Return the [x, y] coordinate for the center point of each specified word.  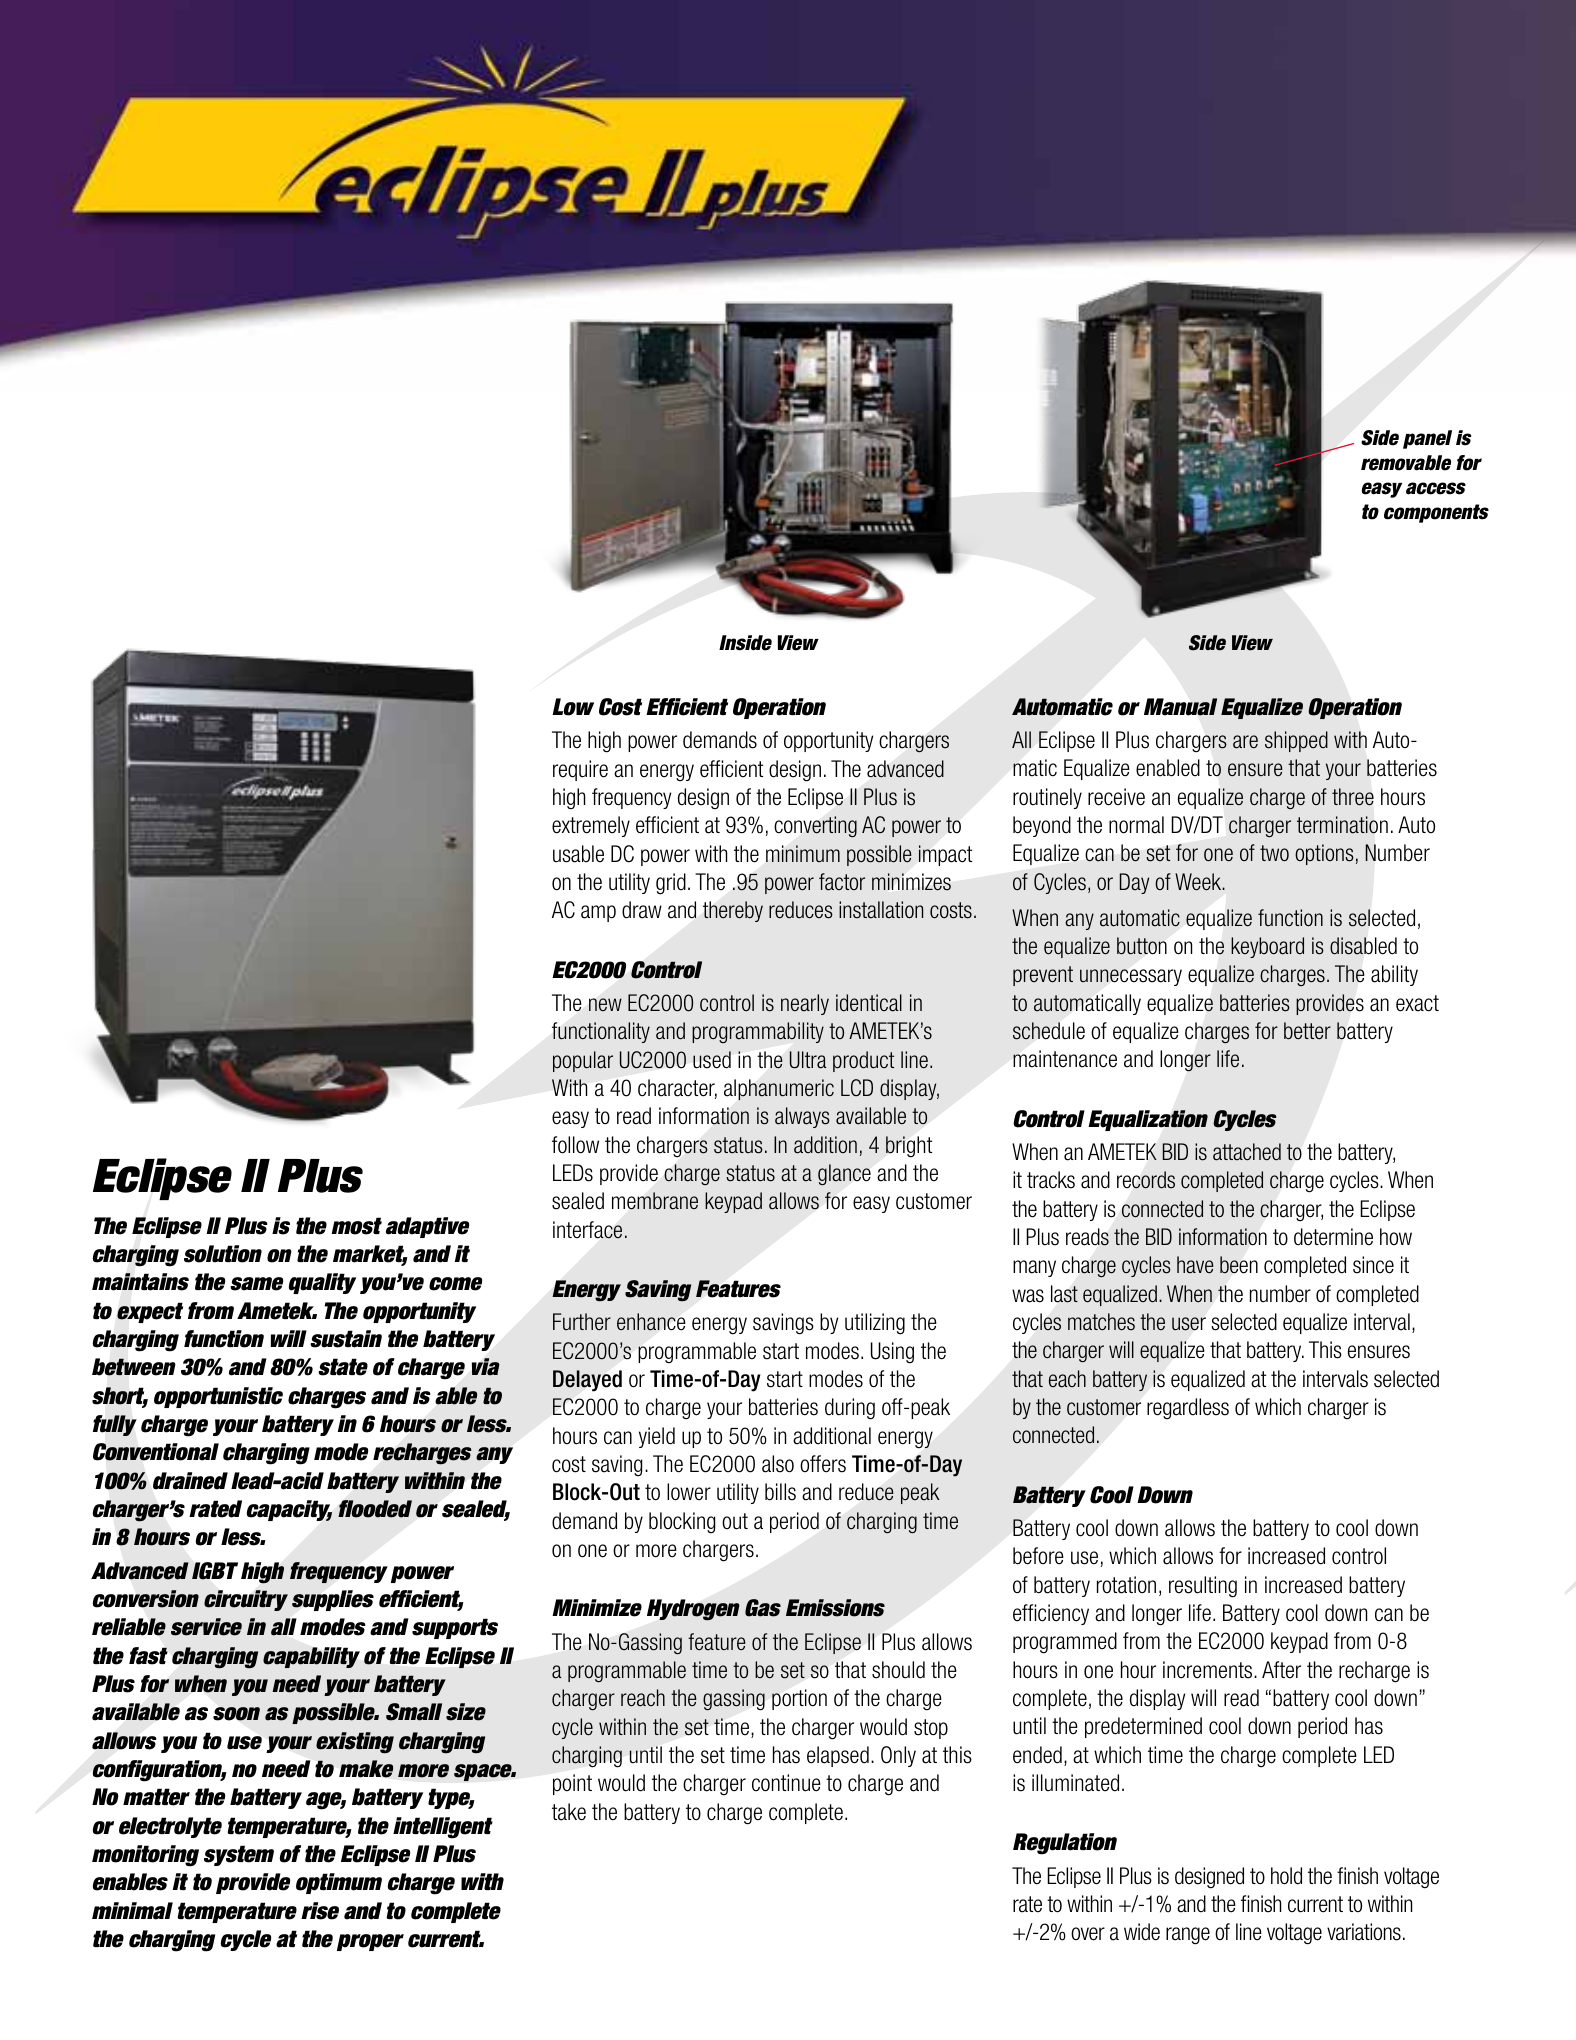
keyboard [1267, 947]
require [580, 770]
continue [786, 1783]
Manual [1181, 707]
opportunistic [218, 1397]
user [1189, 1324]
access [1436, 488]
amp [598, 913]
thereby [733, 911]
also [778, 1464]
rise [320, 1911]
